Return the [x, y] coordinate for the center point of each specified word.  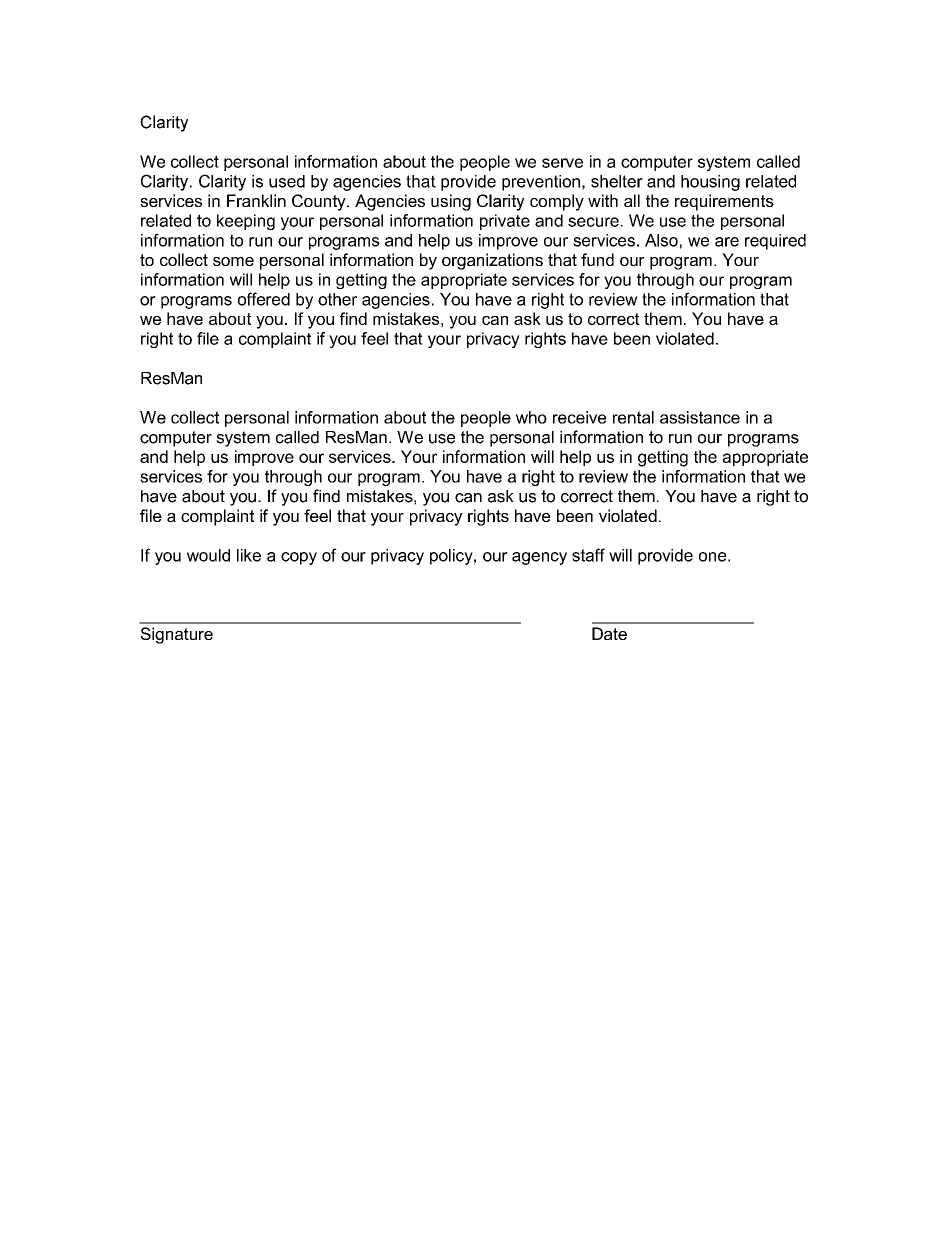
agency [539, 558]
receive [579, 417]
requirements [724, 202]
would [208, 555]
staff [588, 555]
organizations [492, 261]
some [233, 261]
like [249, 555]
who [531, 417]
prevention [541, 183]
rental [633, 417]
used [287, 181]
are [727, 242]
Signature [177, 635]
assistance [700, 417]
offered [264, 299]
